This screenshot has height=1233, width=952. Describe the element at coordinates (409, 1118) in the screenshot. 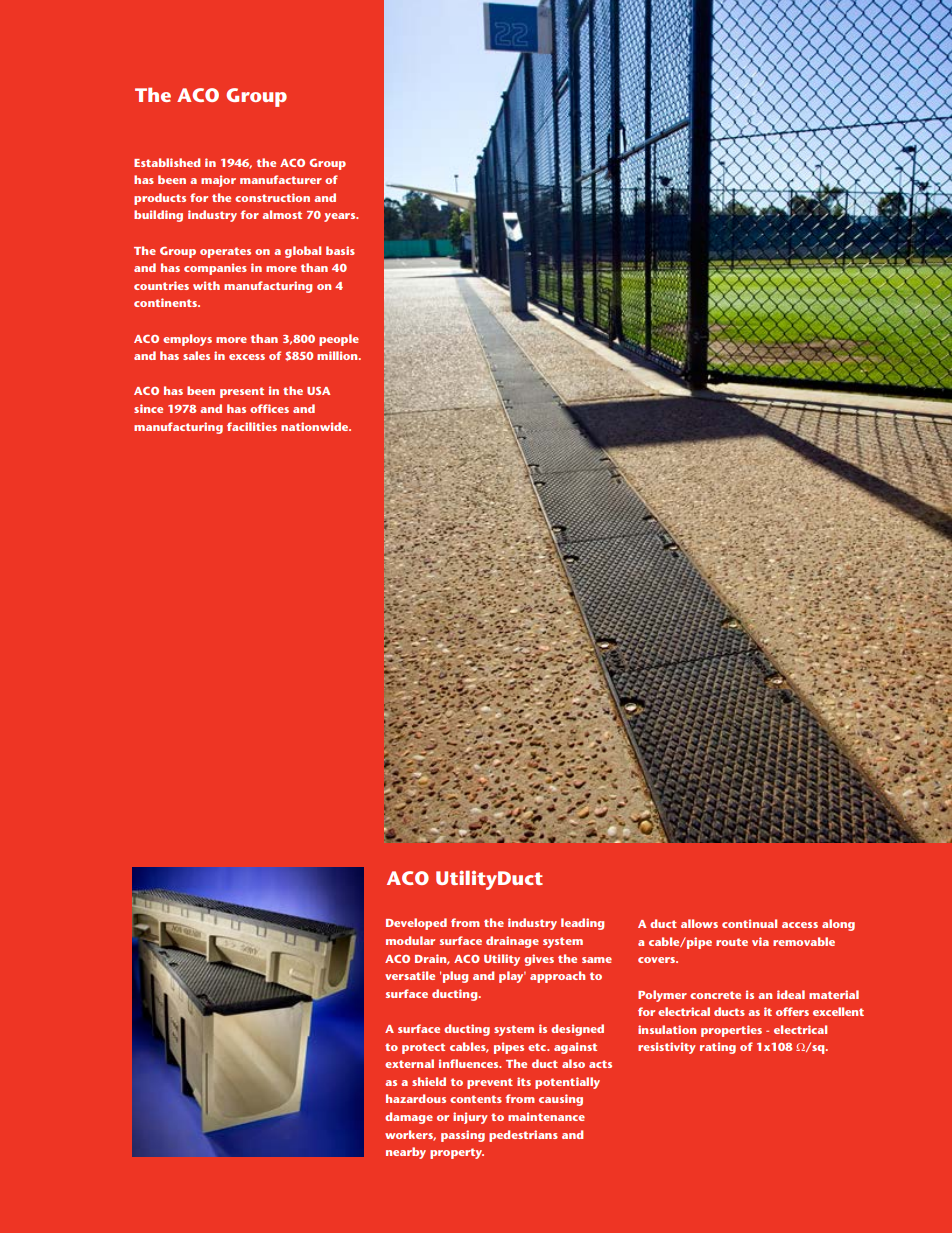

I see `damage` at that location.
